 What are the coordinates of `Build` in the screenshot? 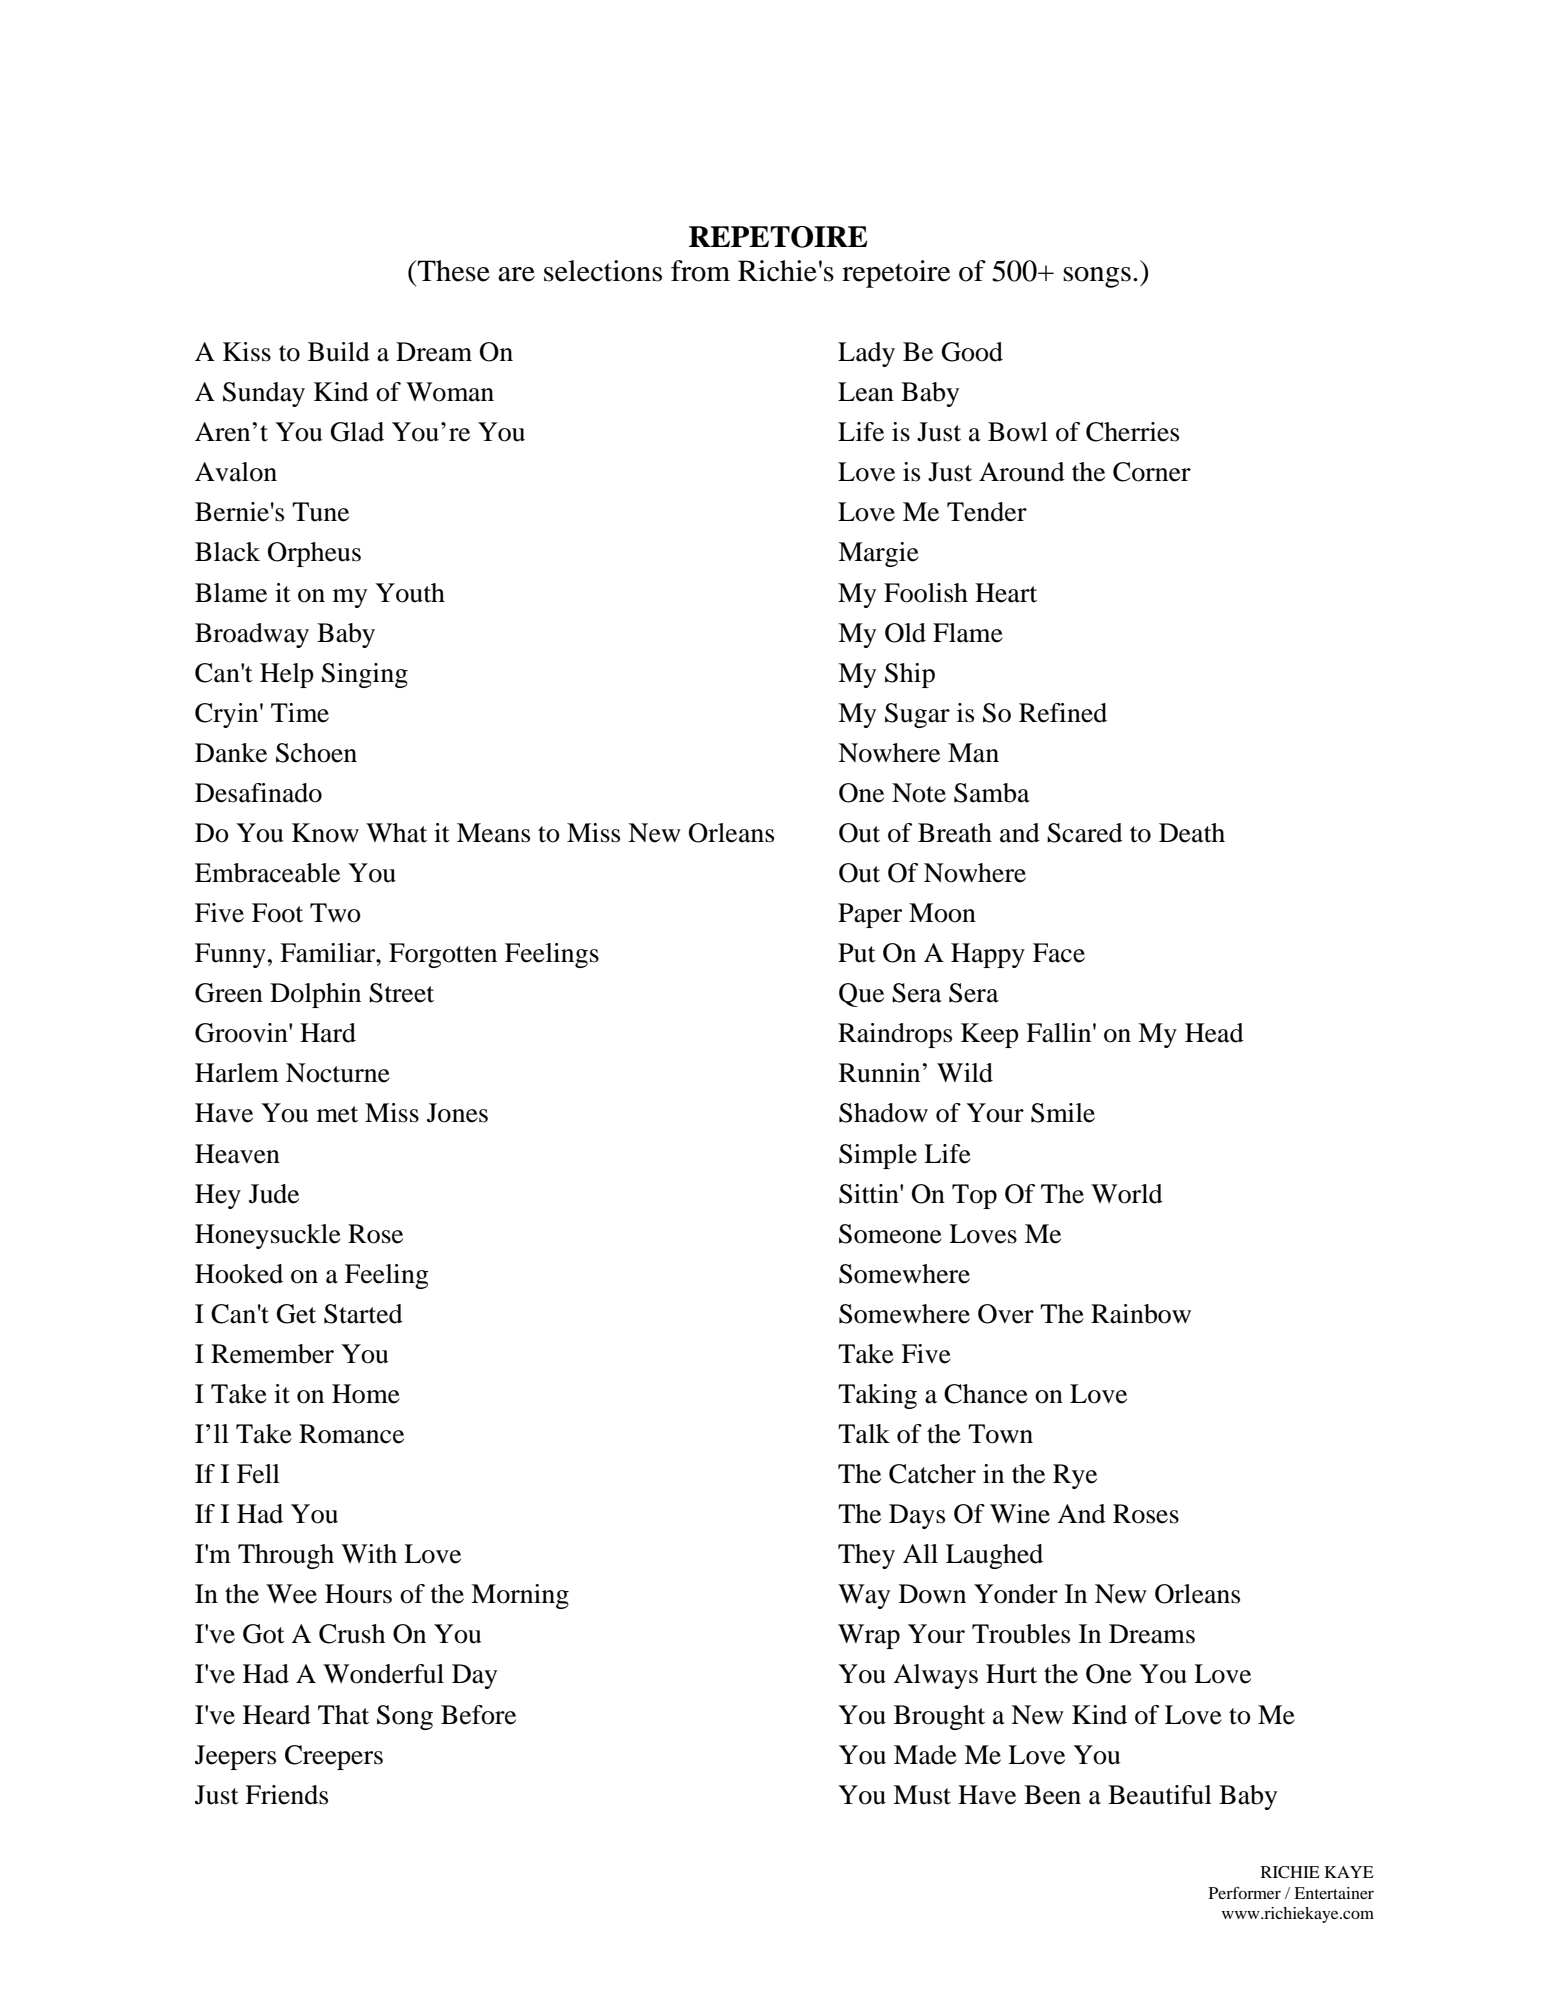 It's located at (339, 352).
